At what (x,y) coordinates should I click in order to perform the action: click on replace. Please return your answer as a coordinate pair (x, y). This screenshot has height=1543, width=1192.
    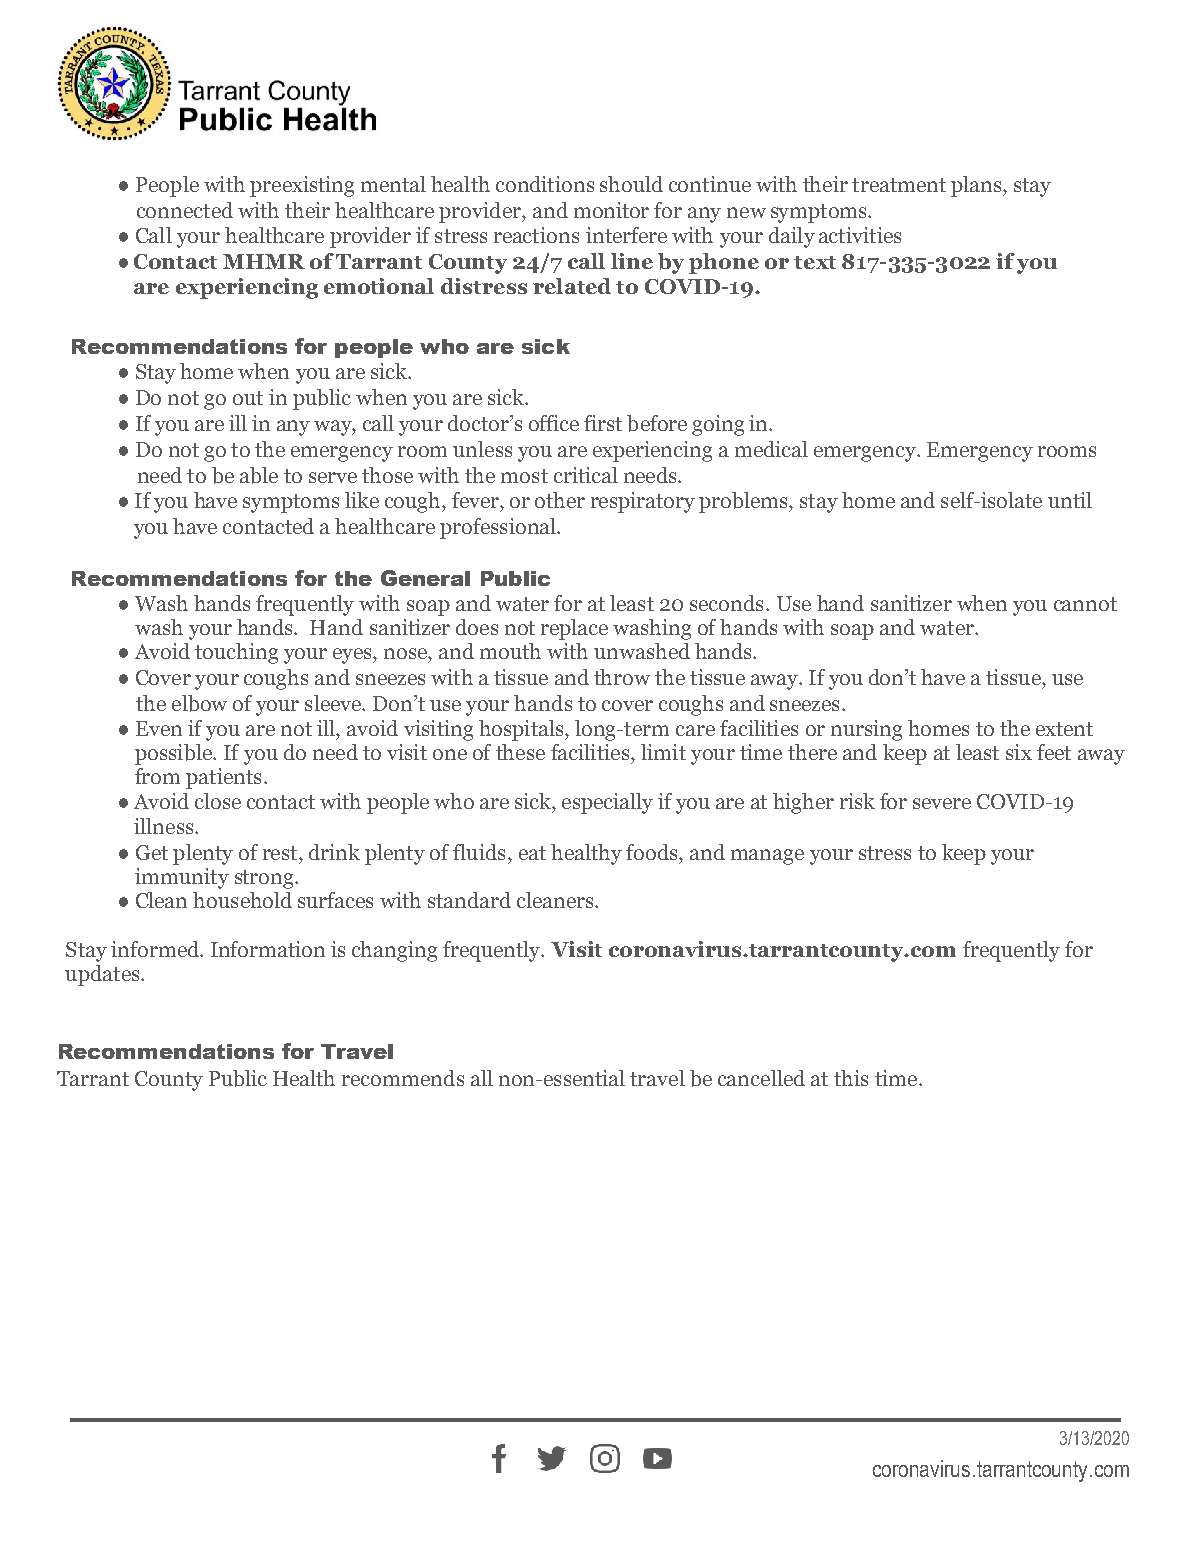
    Looking at the image, I should click on (574, 629).
